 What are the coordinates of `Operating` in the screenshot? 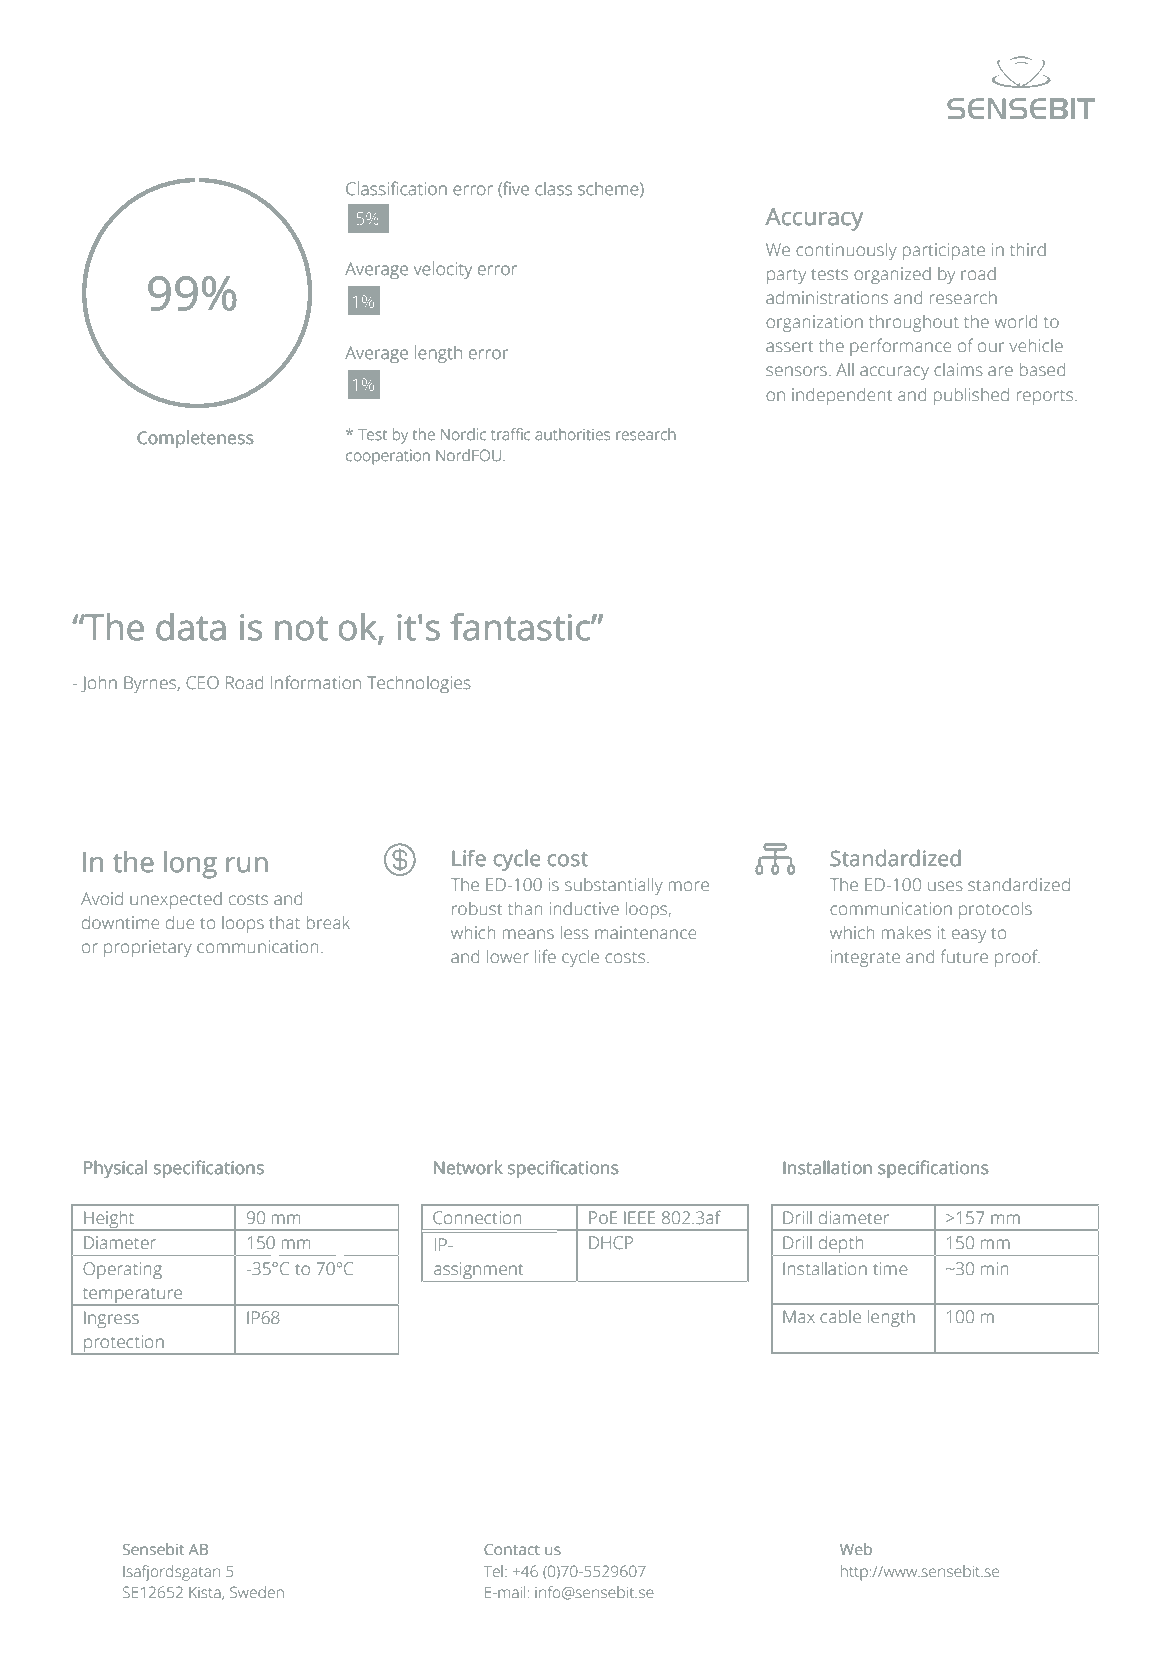 It's located at (123, 1270).
